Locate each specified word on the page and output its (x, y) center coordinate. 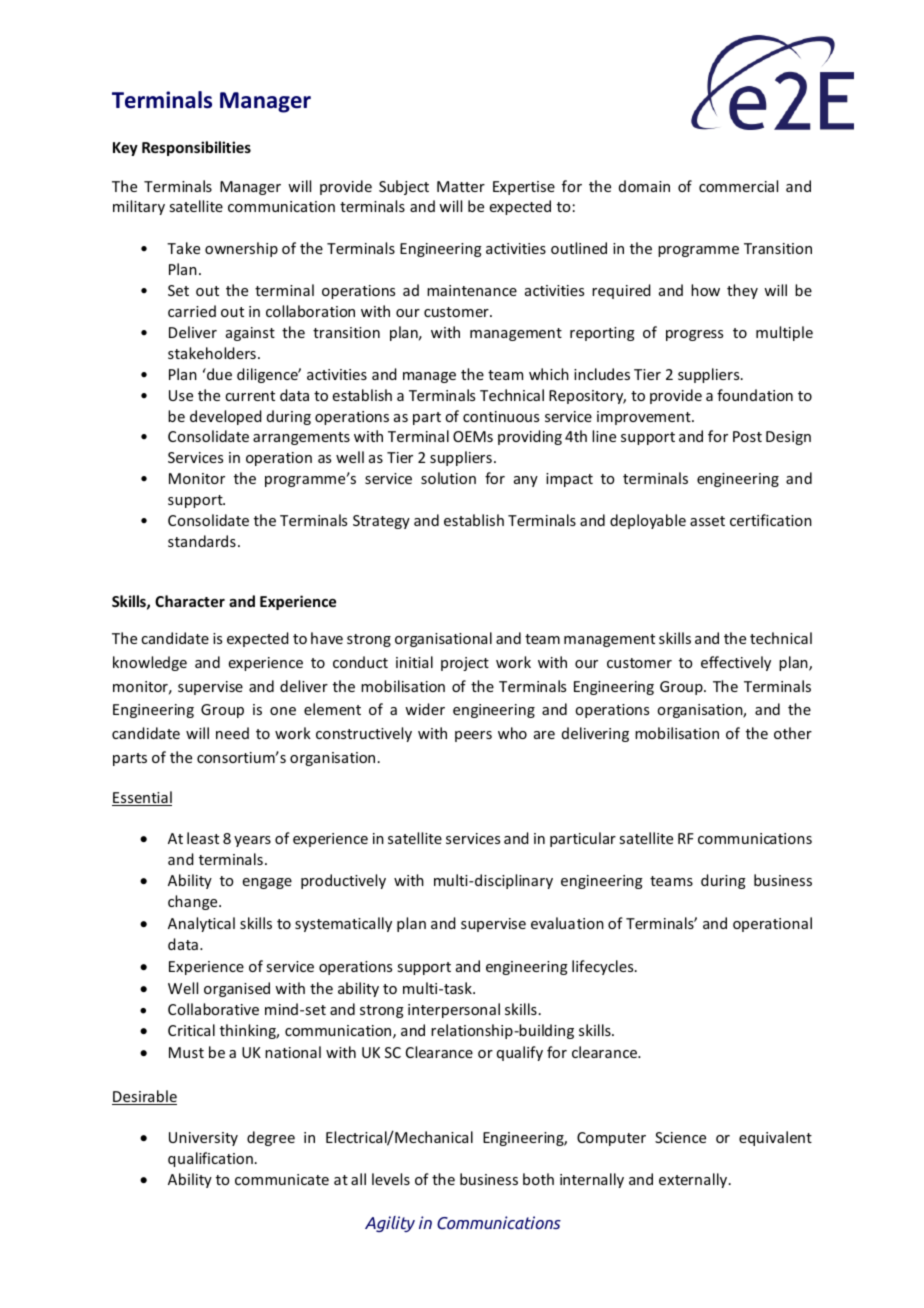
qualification (210, 1159)
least (203, 838)
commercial (738, 186)
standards (202, 541)
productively (343, 881)
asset (707, 521)
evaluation (567, 923)
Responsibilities (196, 148)
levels (391, 1179)
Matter (461, 186)
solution (448, 478)
